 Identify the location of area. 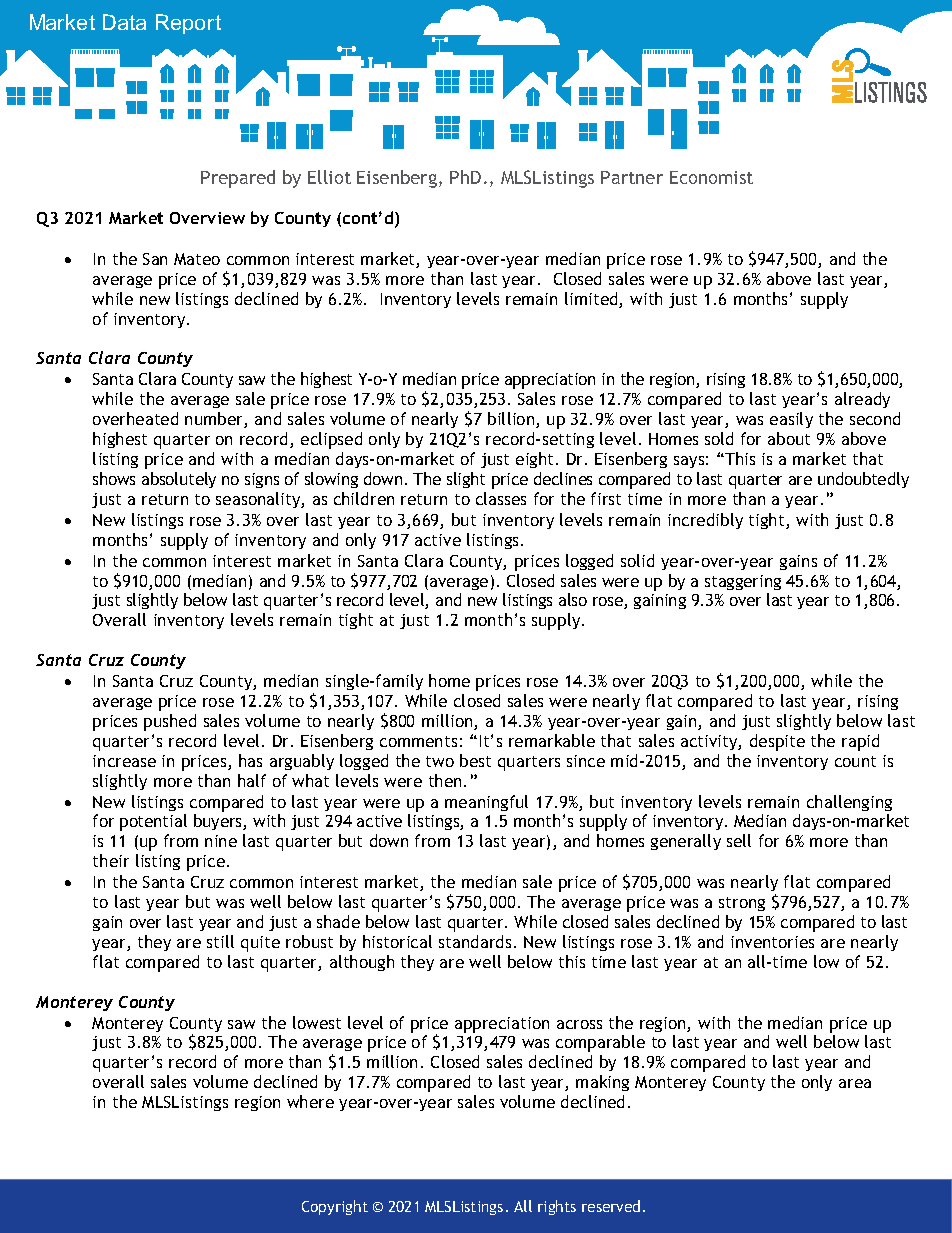
(855, 1083).
